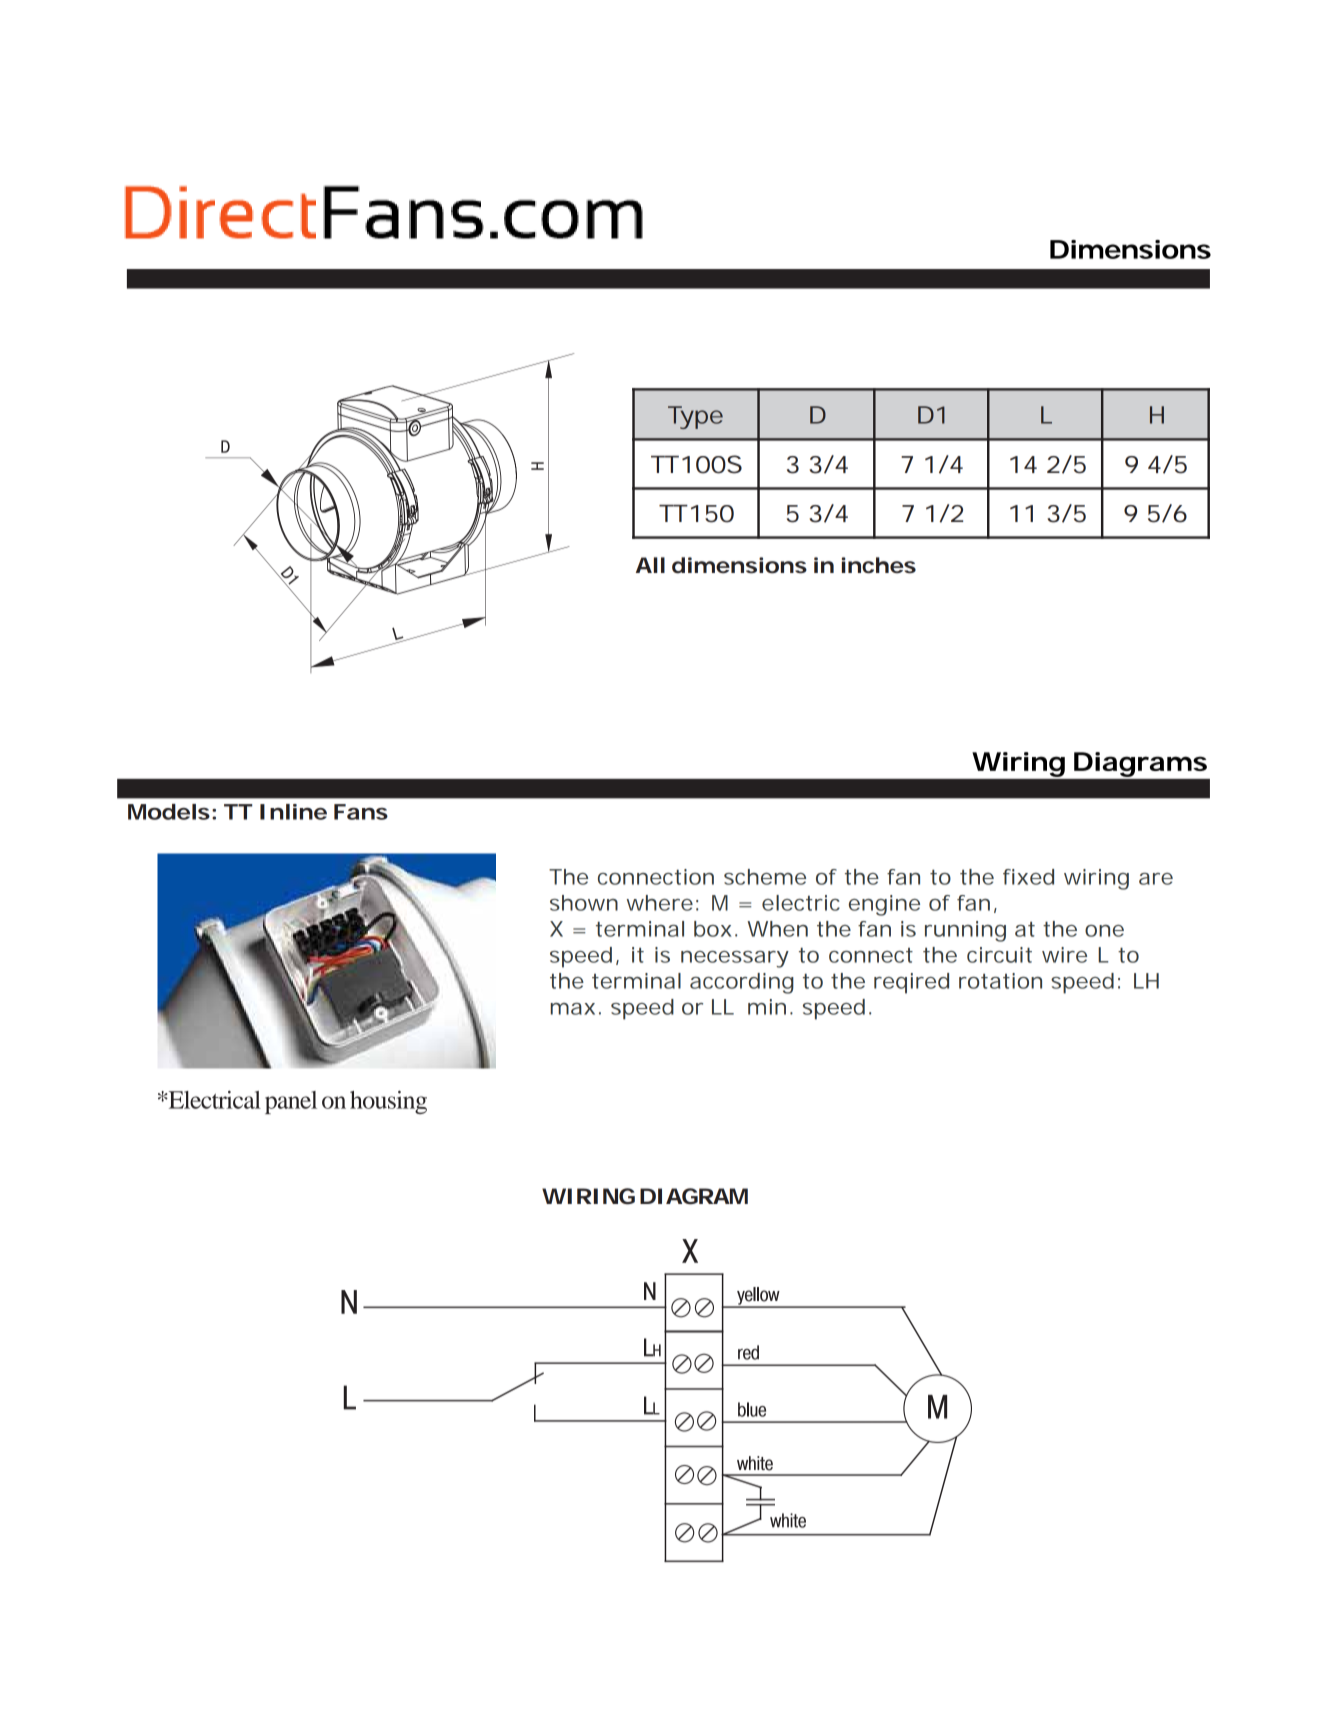  What do you see at coordinates (1156, 879) in the screenshot?
I see `are` at bounding box center [1156, 879].
